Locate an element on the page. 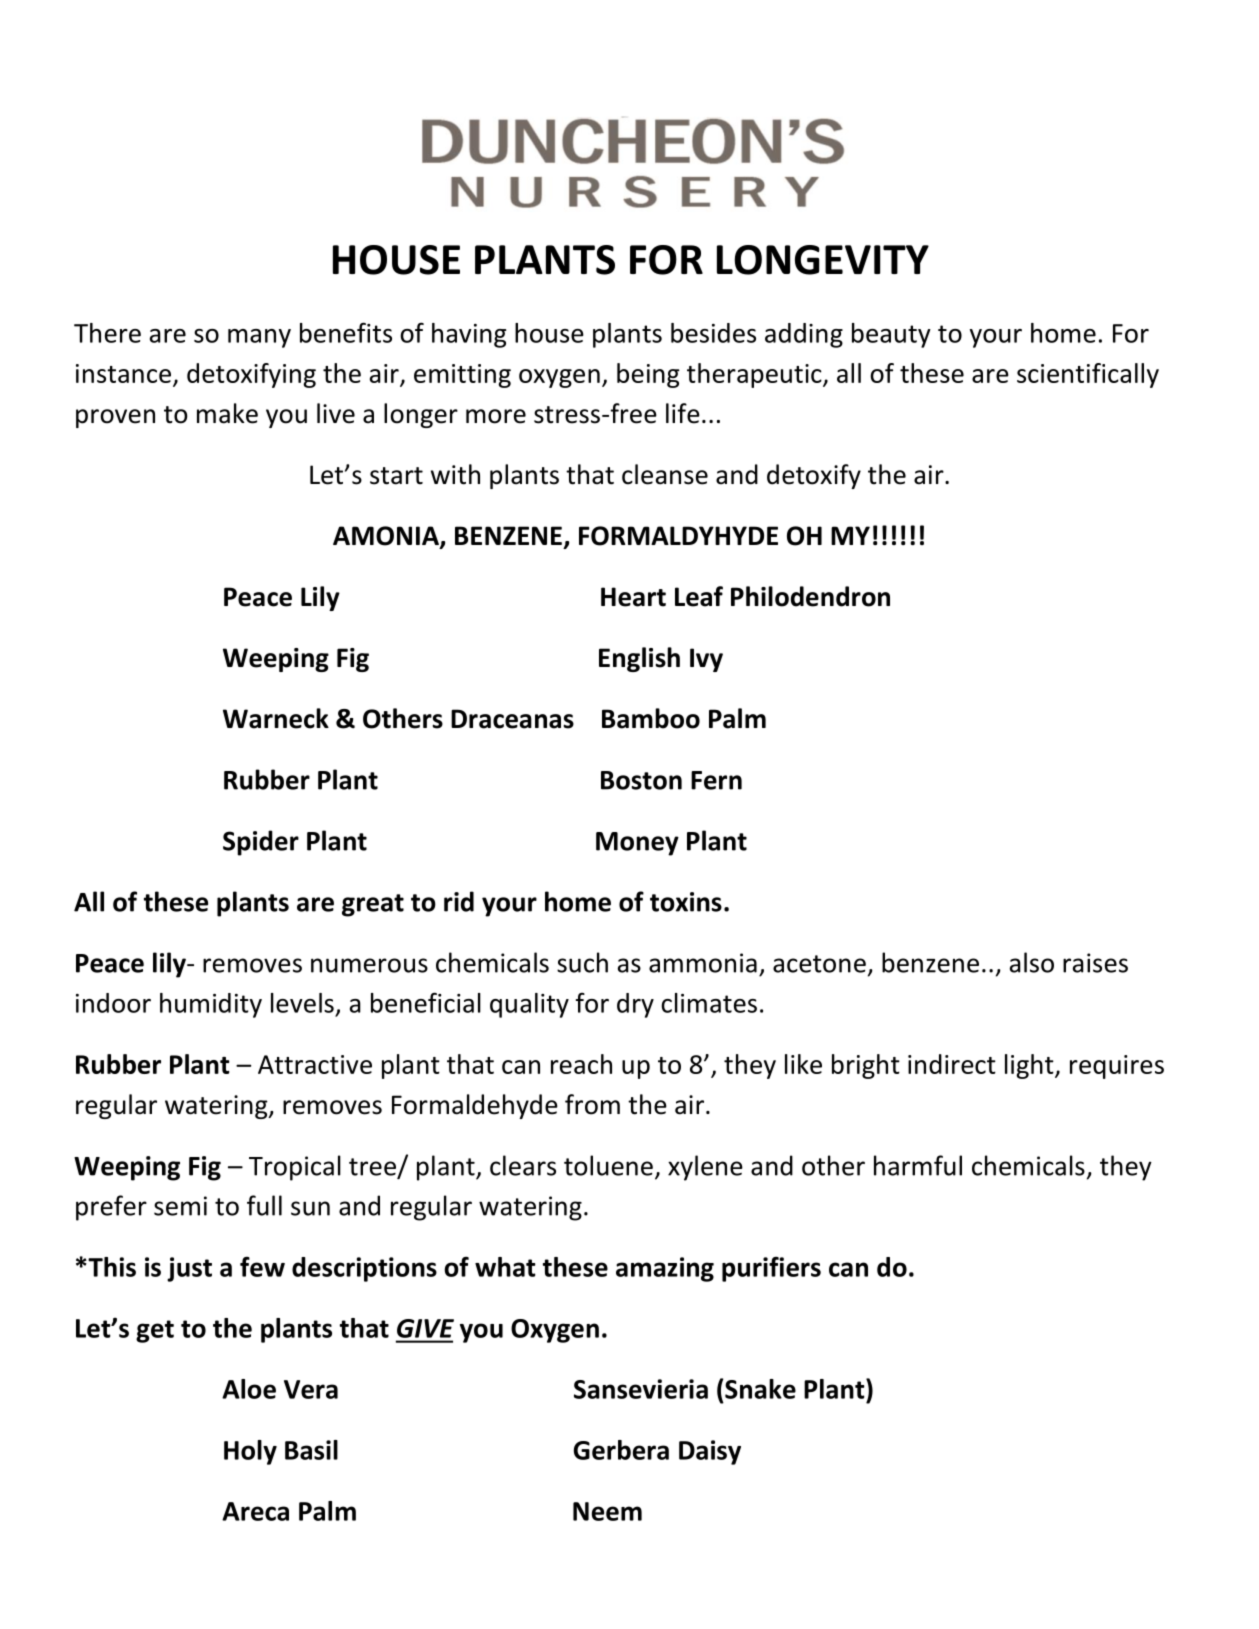 The width and height of the page is (1259, 1629). besides is located at coordinates (713, 333).
